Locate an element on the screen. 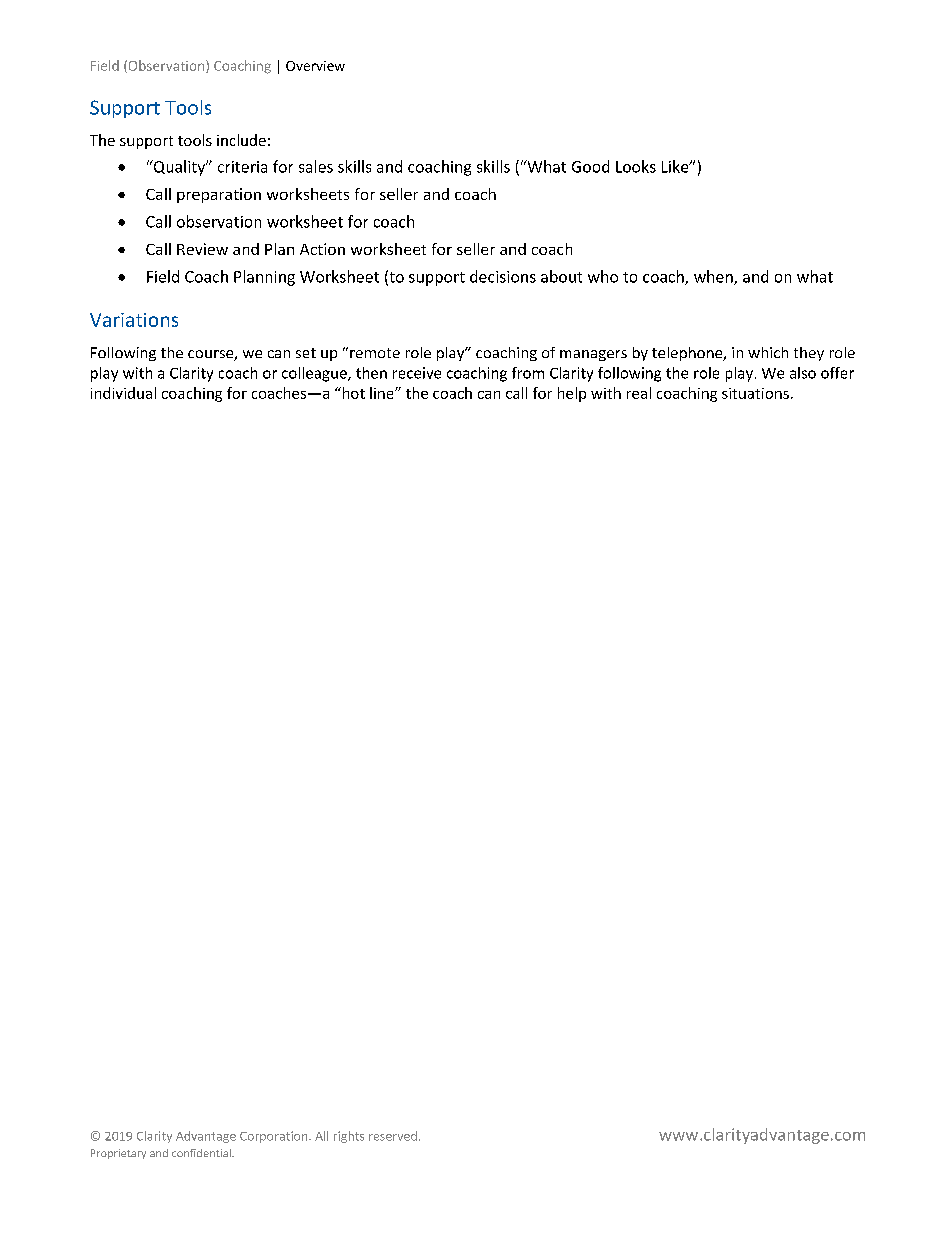 Image resolution: width=952 pixels, height=1233 pixels. situations is located at coordinates (755, 393).
